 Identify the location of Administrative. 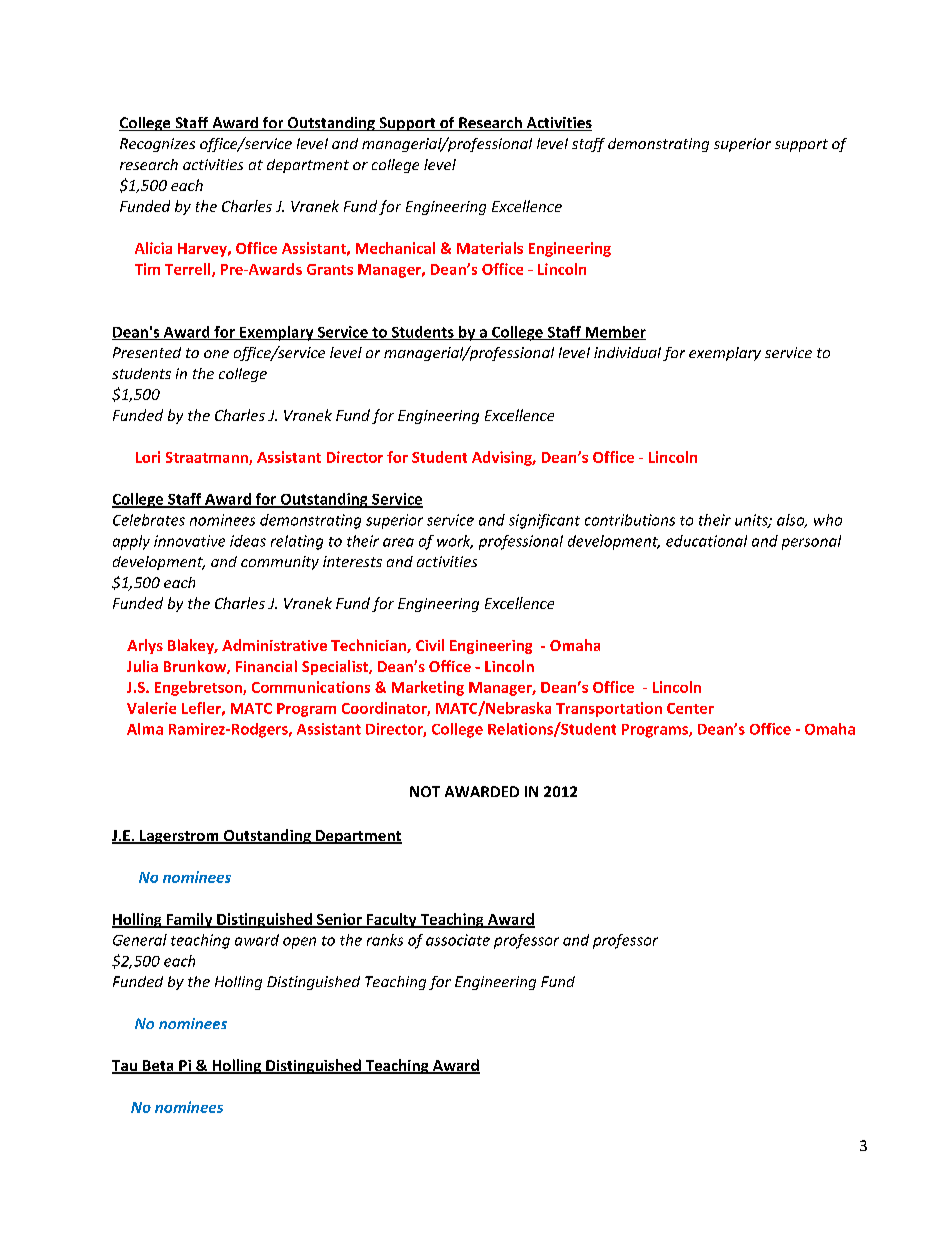
(274, 645).
